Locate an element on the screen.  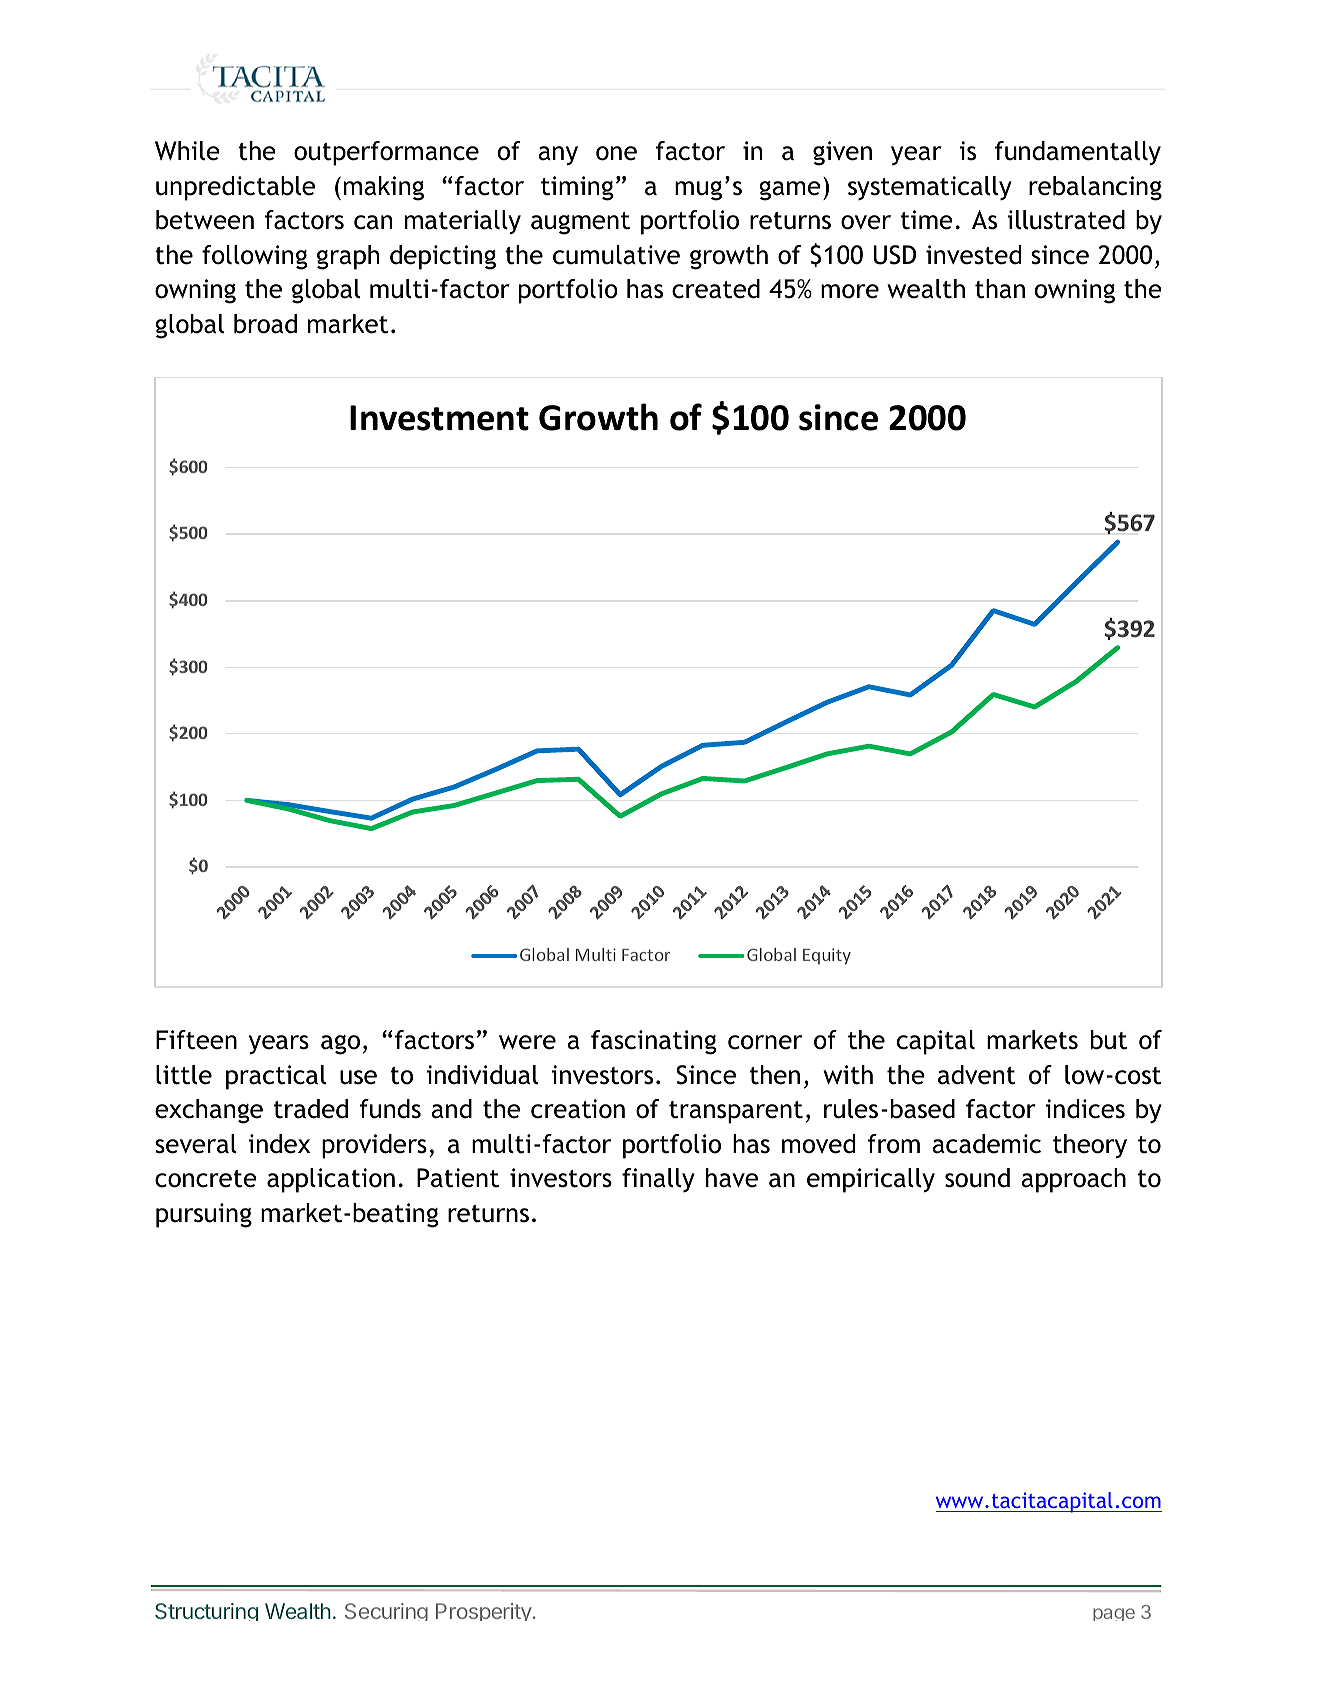
one is located at coordinates (616, 153).
